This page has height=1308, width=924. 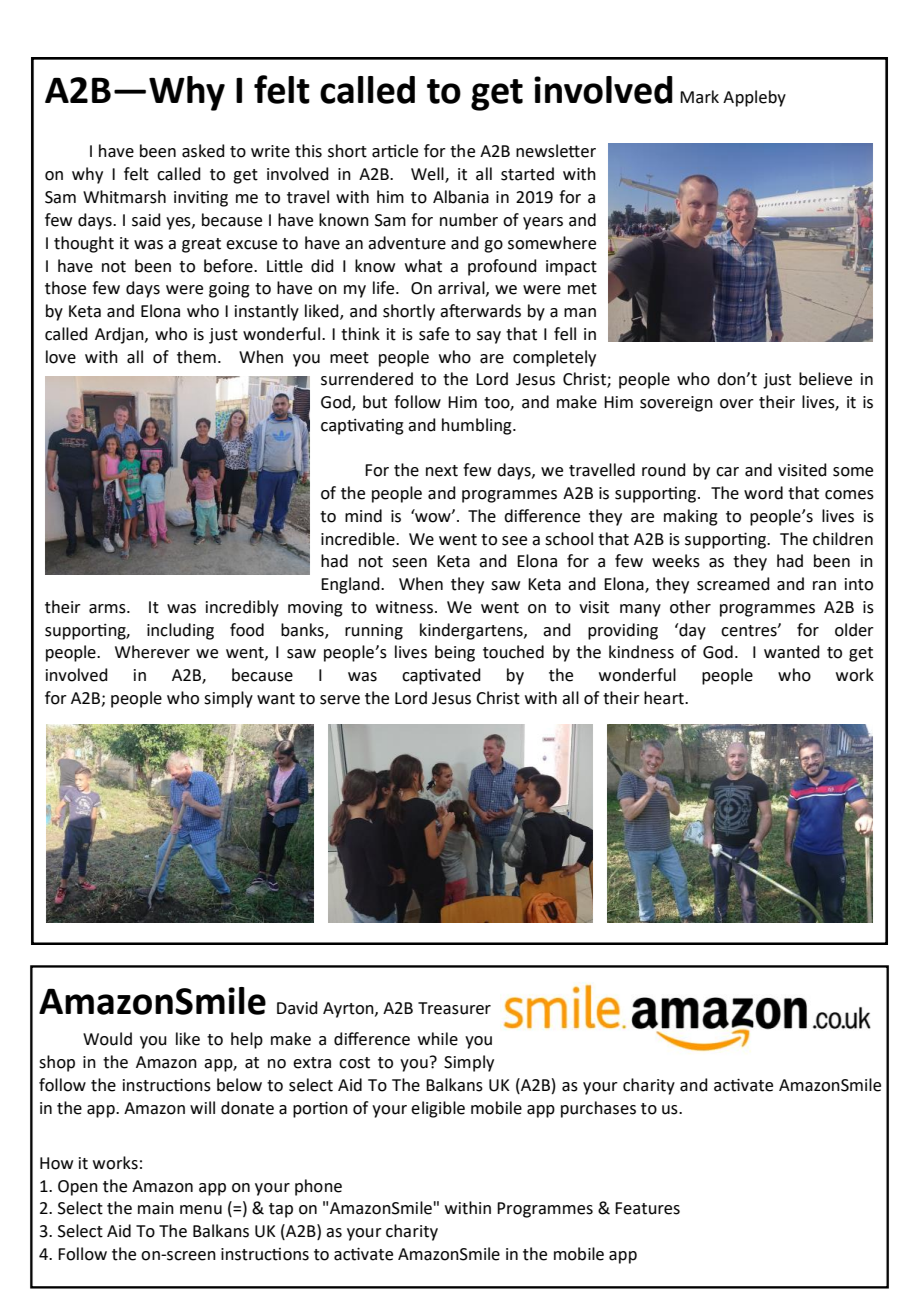 What do you see at coordinates (156, 1208) in the page?
I see `main` at bounding box center [156, 1208].
